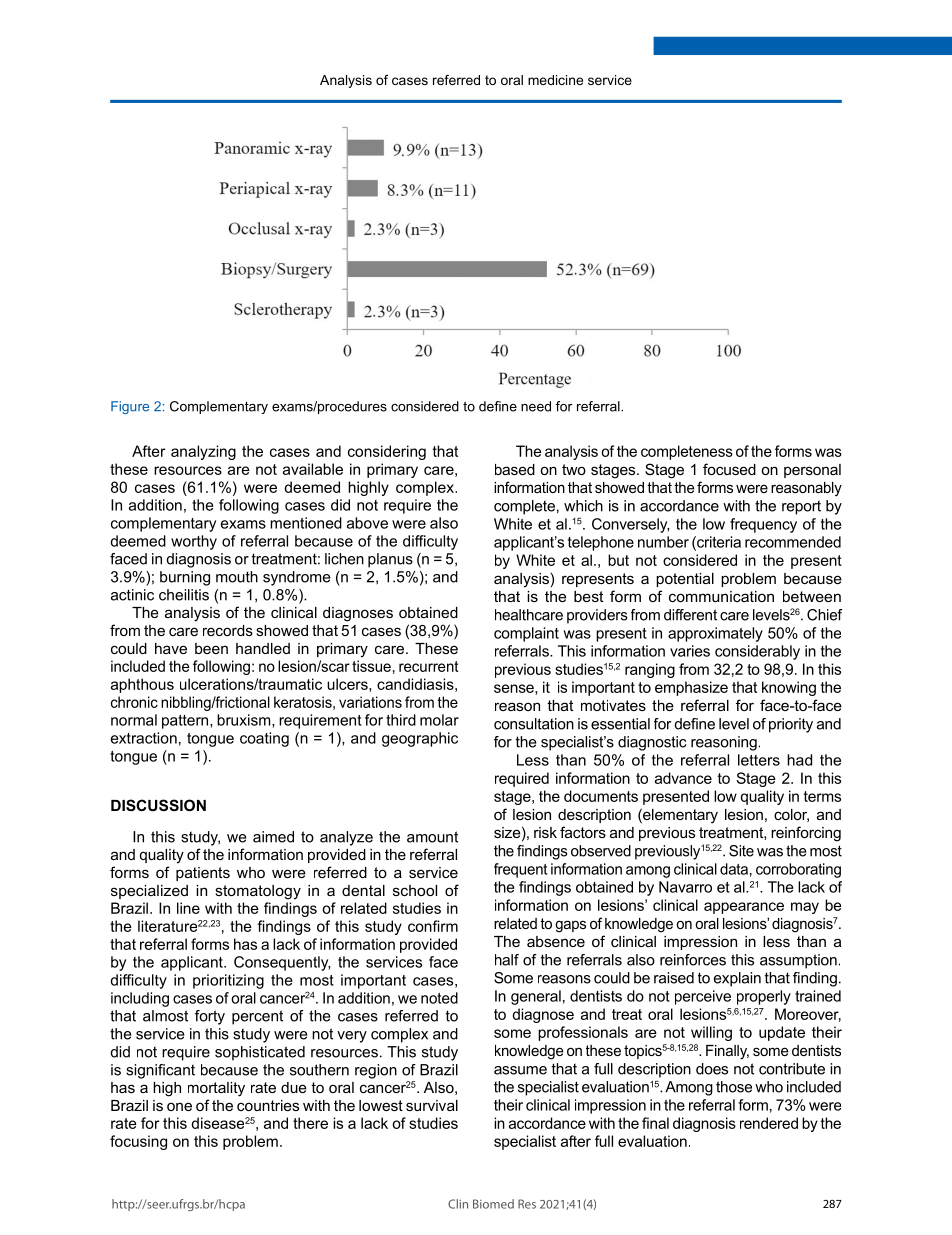 This document has width=952, height=1235. Describe the element at coordinates (536, 406) in the document. I see `need` at that location.
